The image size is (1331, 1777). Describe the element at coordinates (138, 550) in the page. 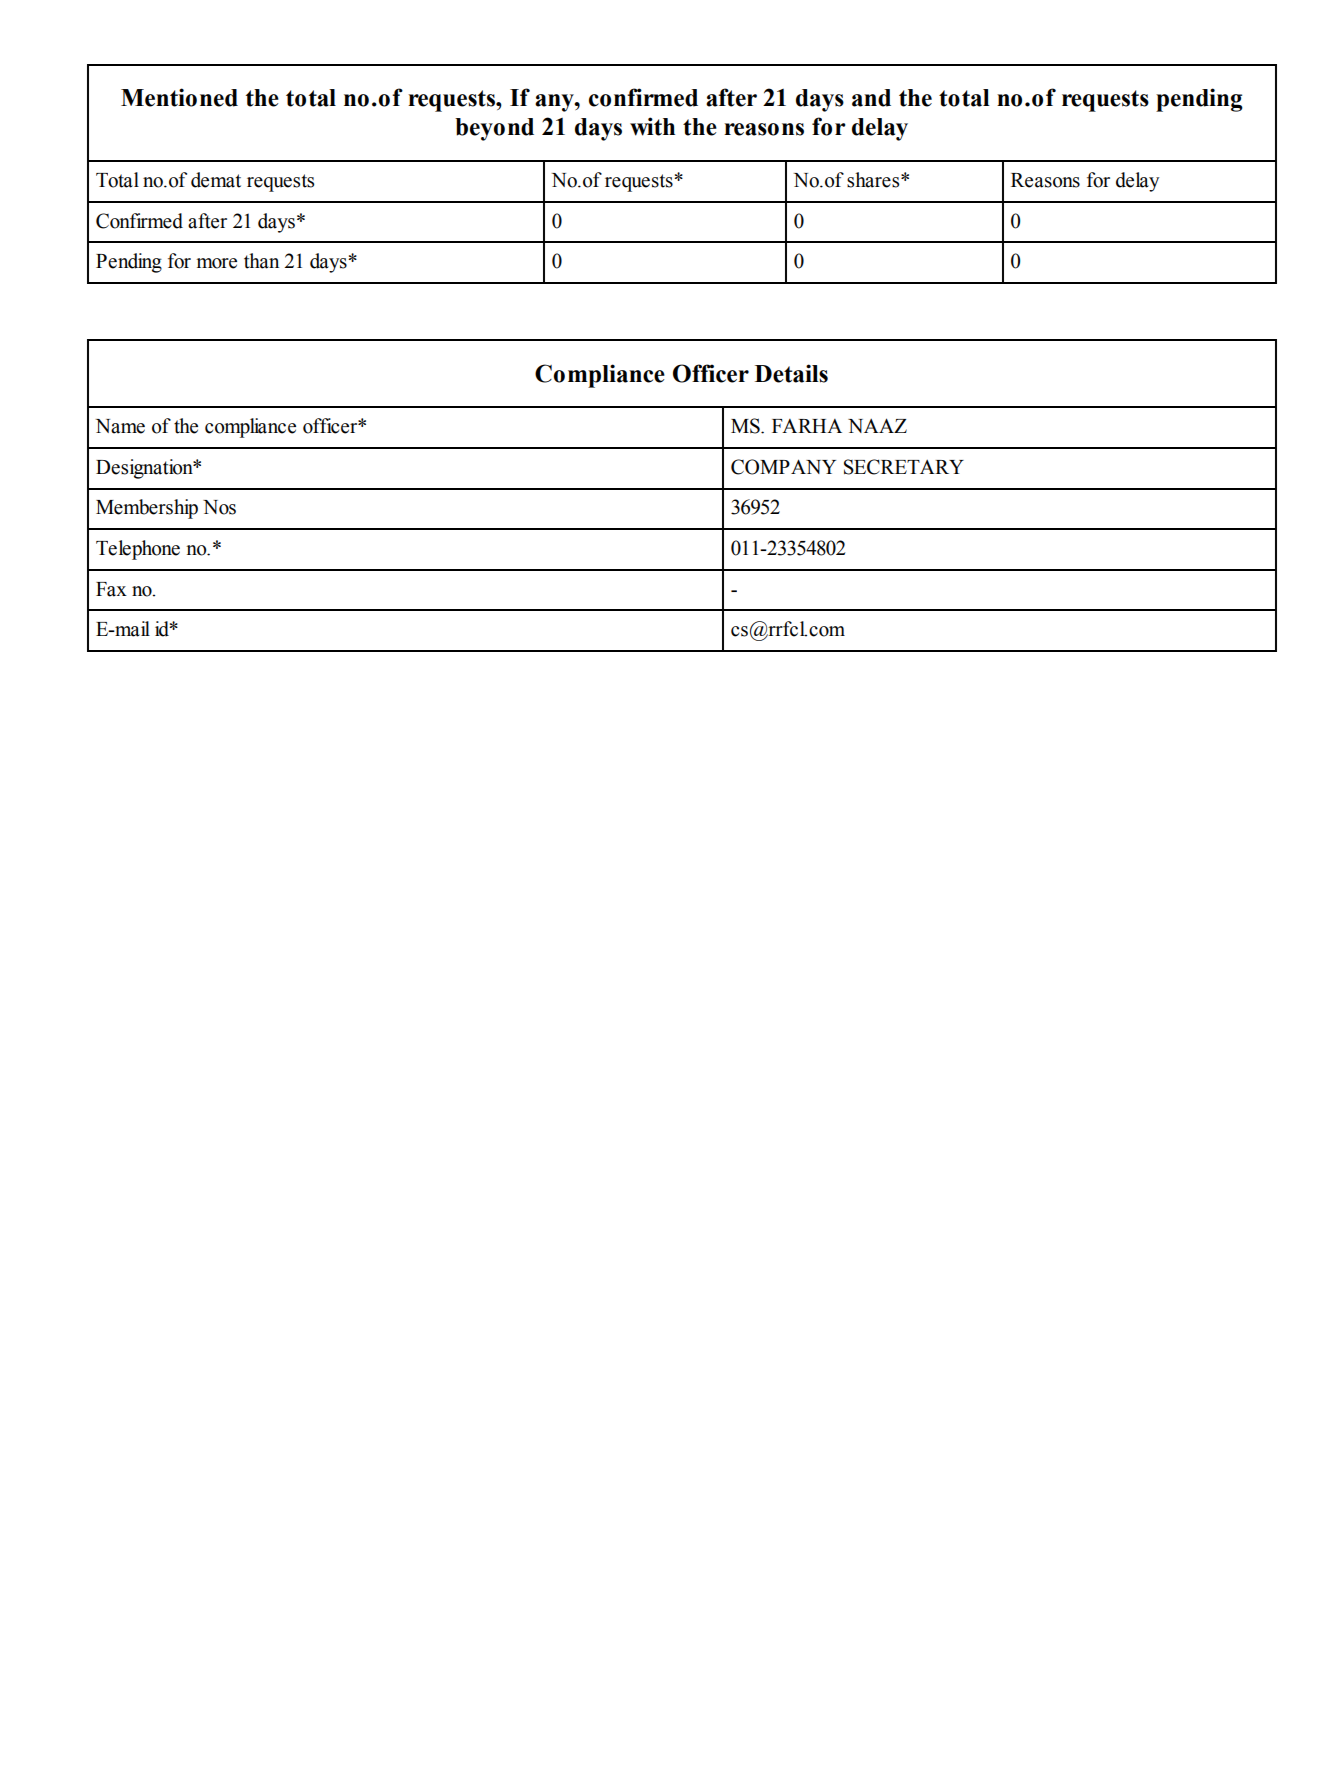

I see `Telephone` at that location.
